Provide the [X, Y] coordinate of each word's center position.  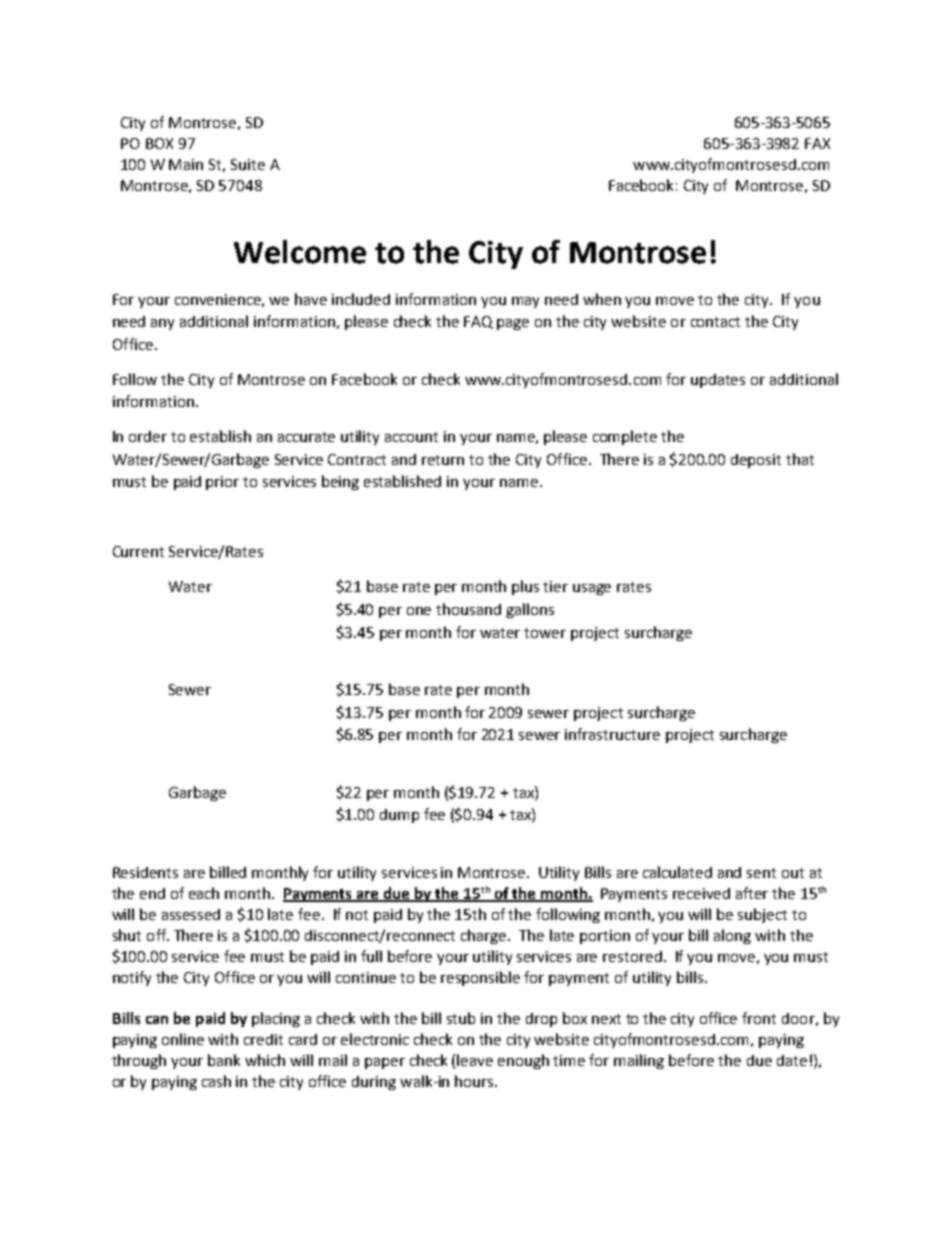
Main [186, 164]
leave [475, 1060]
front [759, 1018]
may [525, 302]
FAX [817, 143]
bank [224, 1060]
